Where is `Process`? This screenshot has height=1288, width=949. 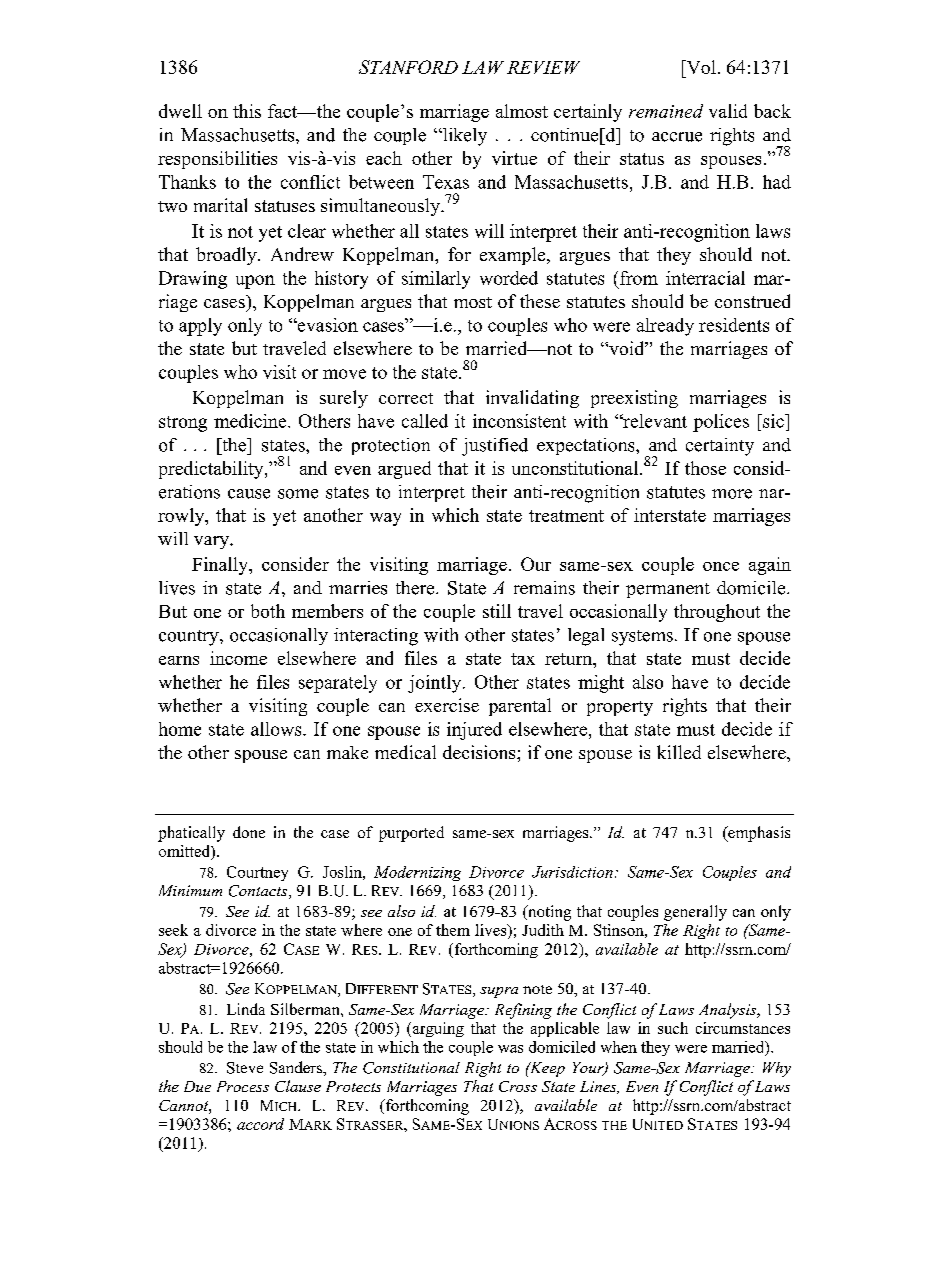
Process is located at coordinates (243, 1086).
